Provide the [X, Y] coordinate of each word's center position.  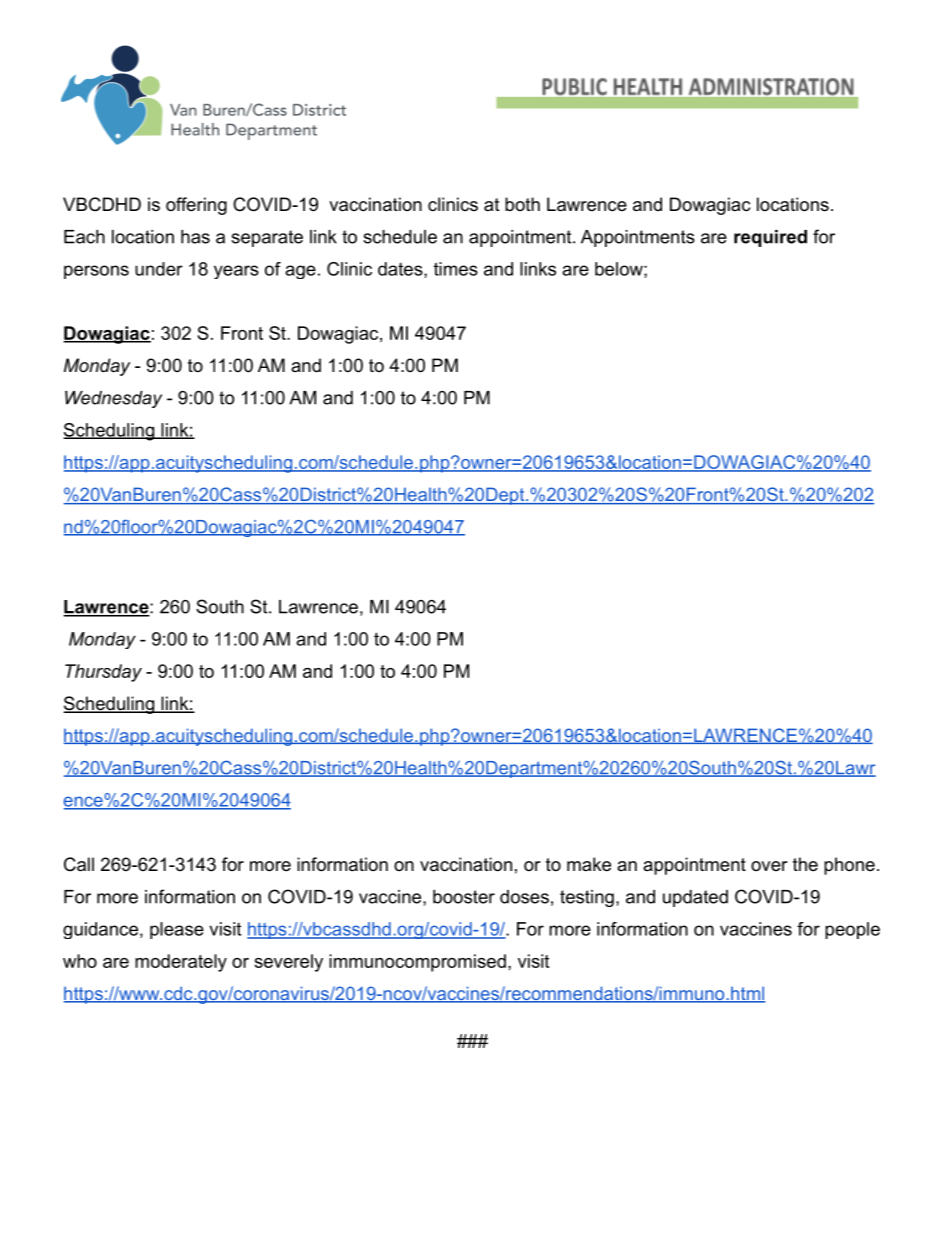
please [177, 930]
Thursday [103, 673]
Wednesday [113, 399]
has [195, 237]
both [522, 204]
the [805, 864]
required [770, 238]
